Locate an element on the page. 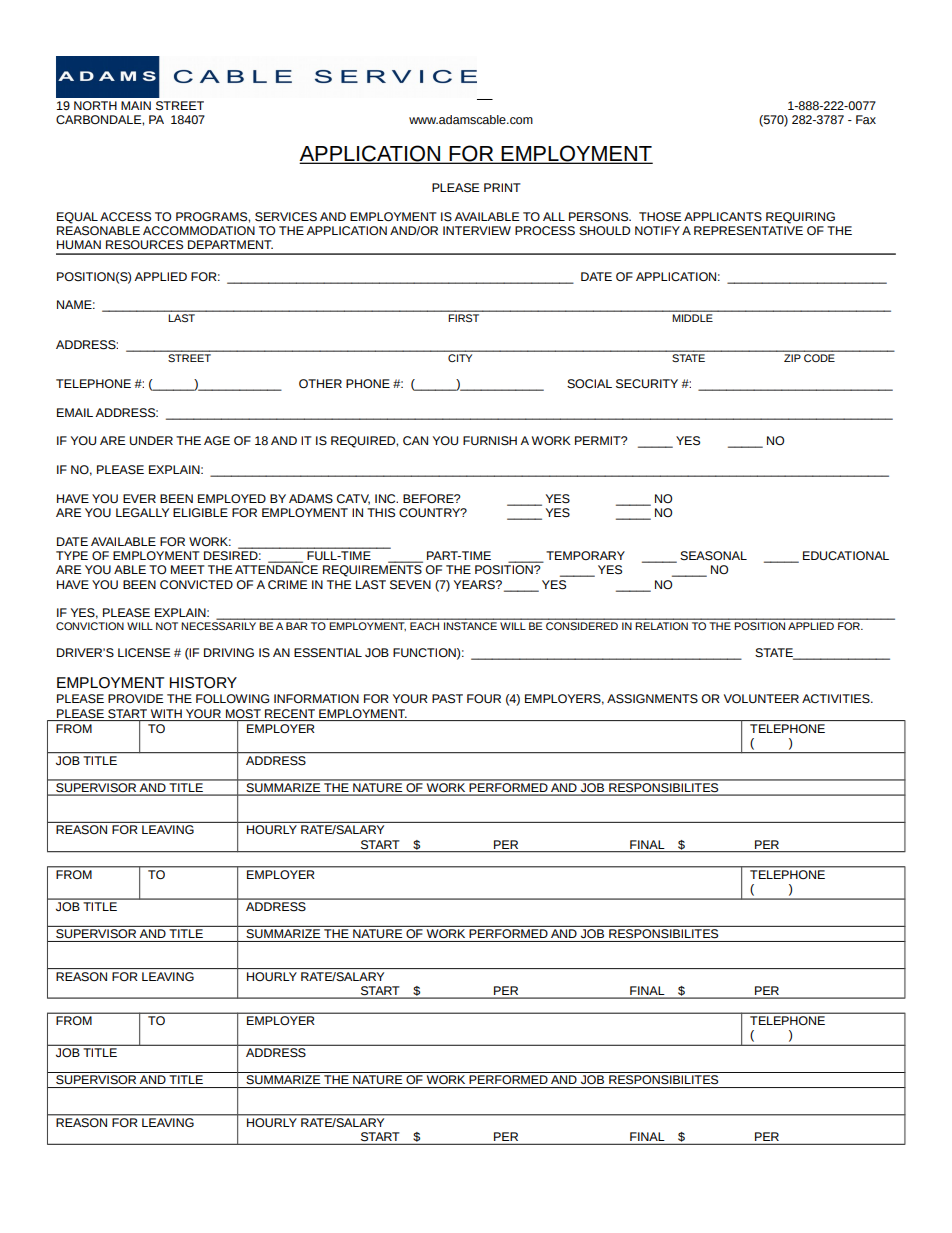  THIS is located at coordinates (381, 513).
